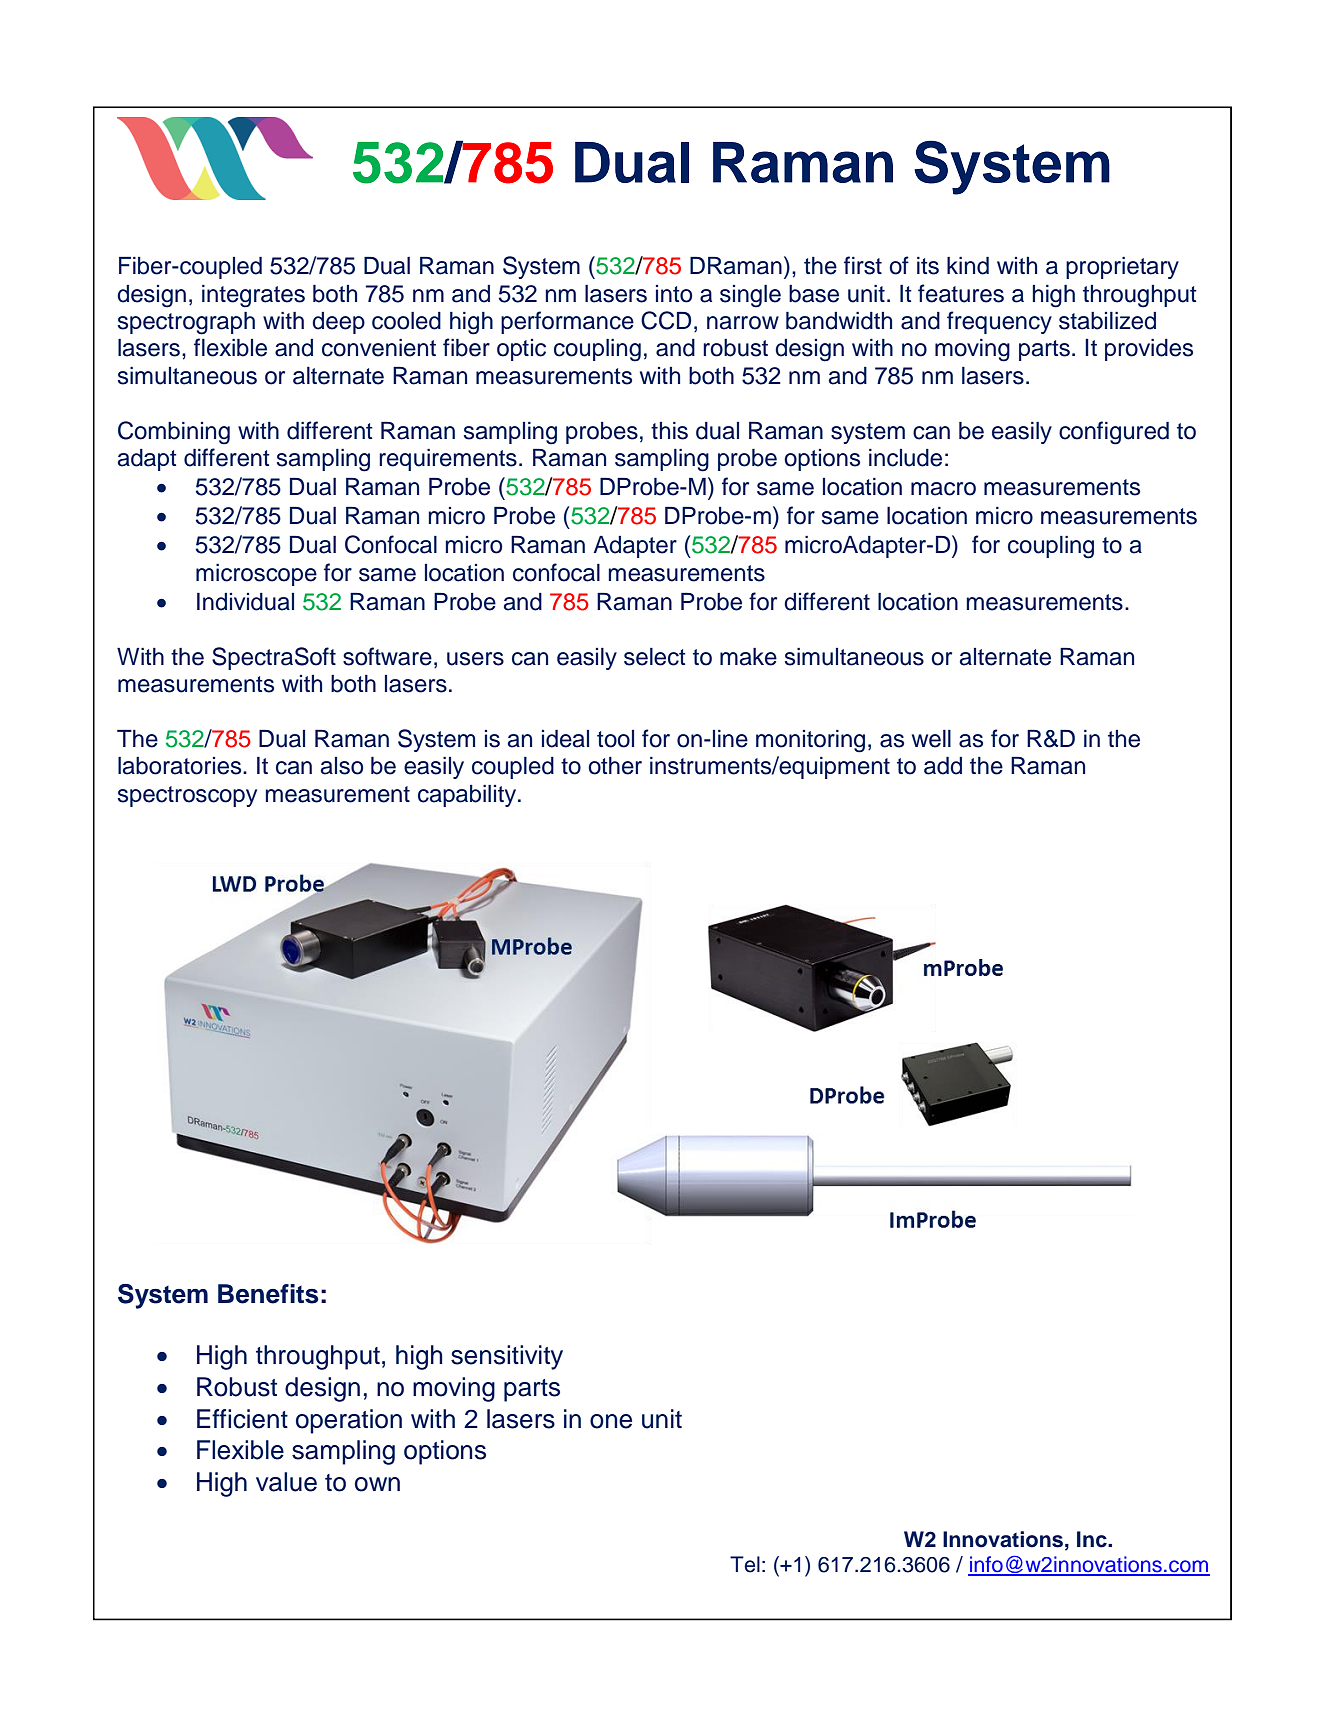  I want to click on other, so click(615, 766).
